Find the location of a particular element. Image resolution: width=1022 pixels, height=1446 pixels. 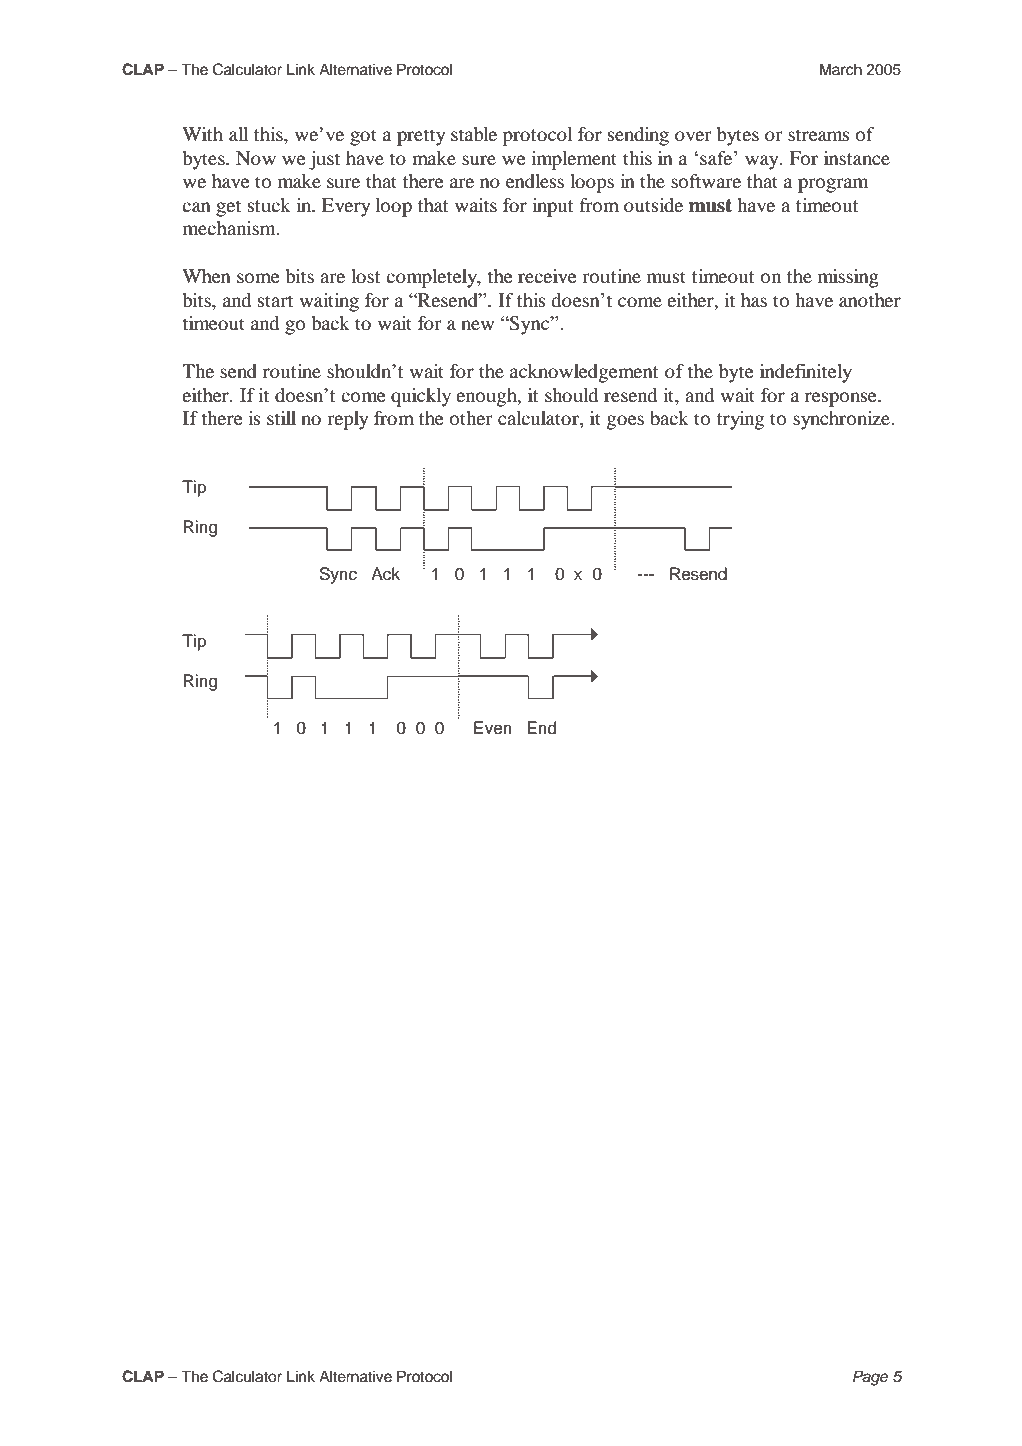

quickly is located at coordinates (421, 397).
